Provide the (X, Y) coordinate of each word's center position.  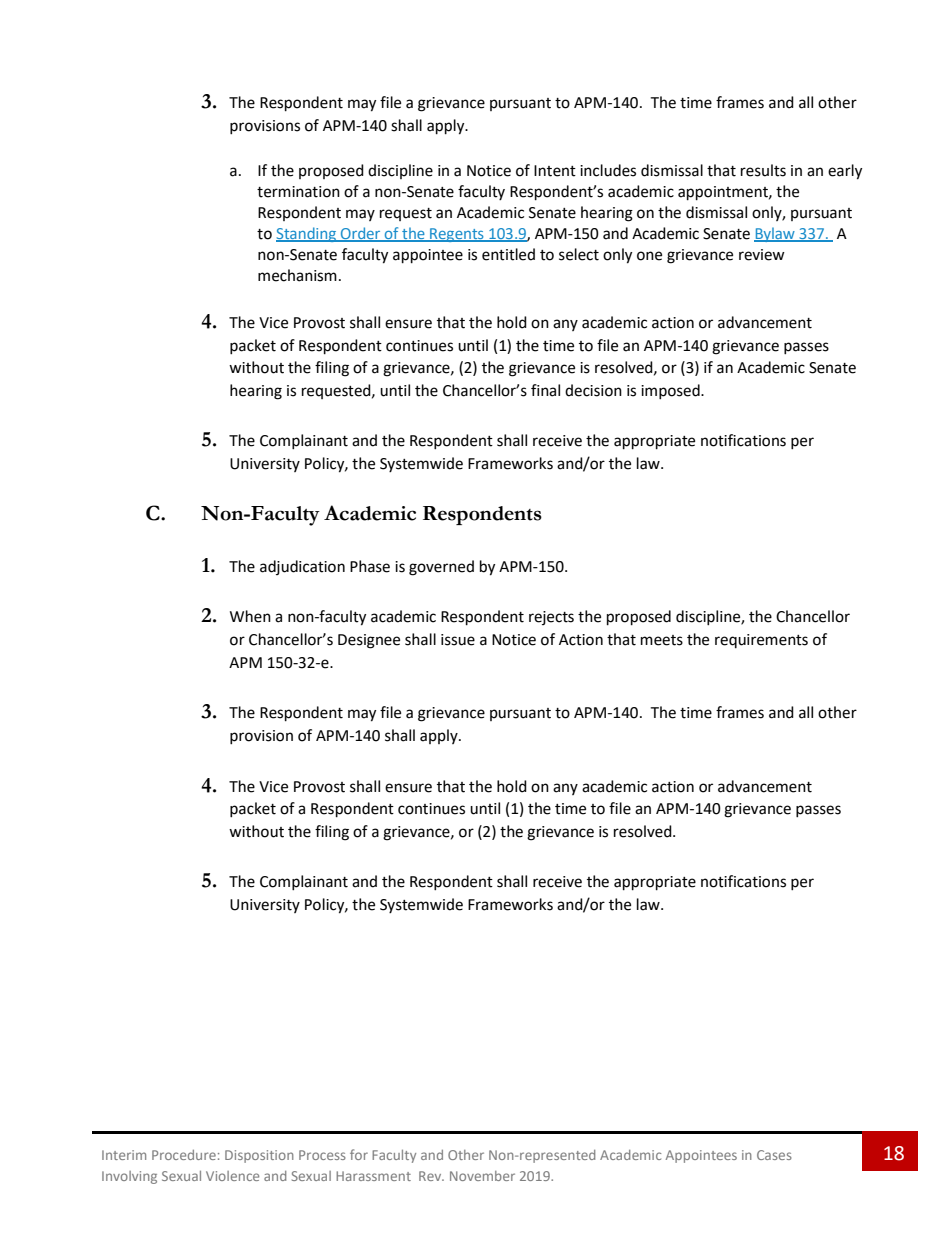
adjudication (302, 567)
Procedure (184, 1155)
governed (441, 568)
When (250, 616)
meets (662, 640)
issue (458, 640)
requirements (761, 641)
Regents (457, 235)
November (482, 1176)
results (763, 170)
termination (298, 192)
